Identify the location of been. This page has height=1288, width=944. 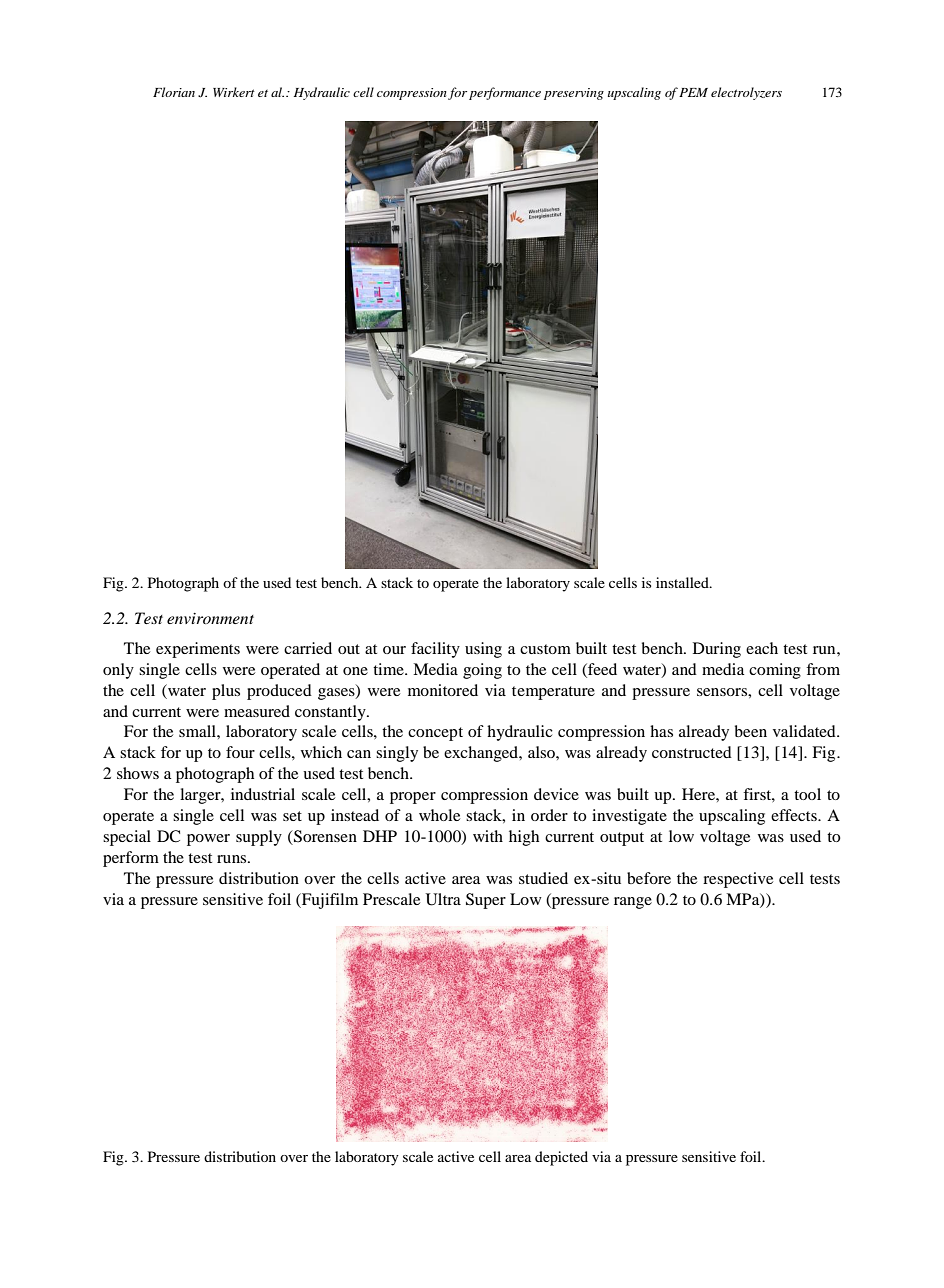
(751, 731).
